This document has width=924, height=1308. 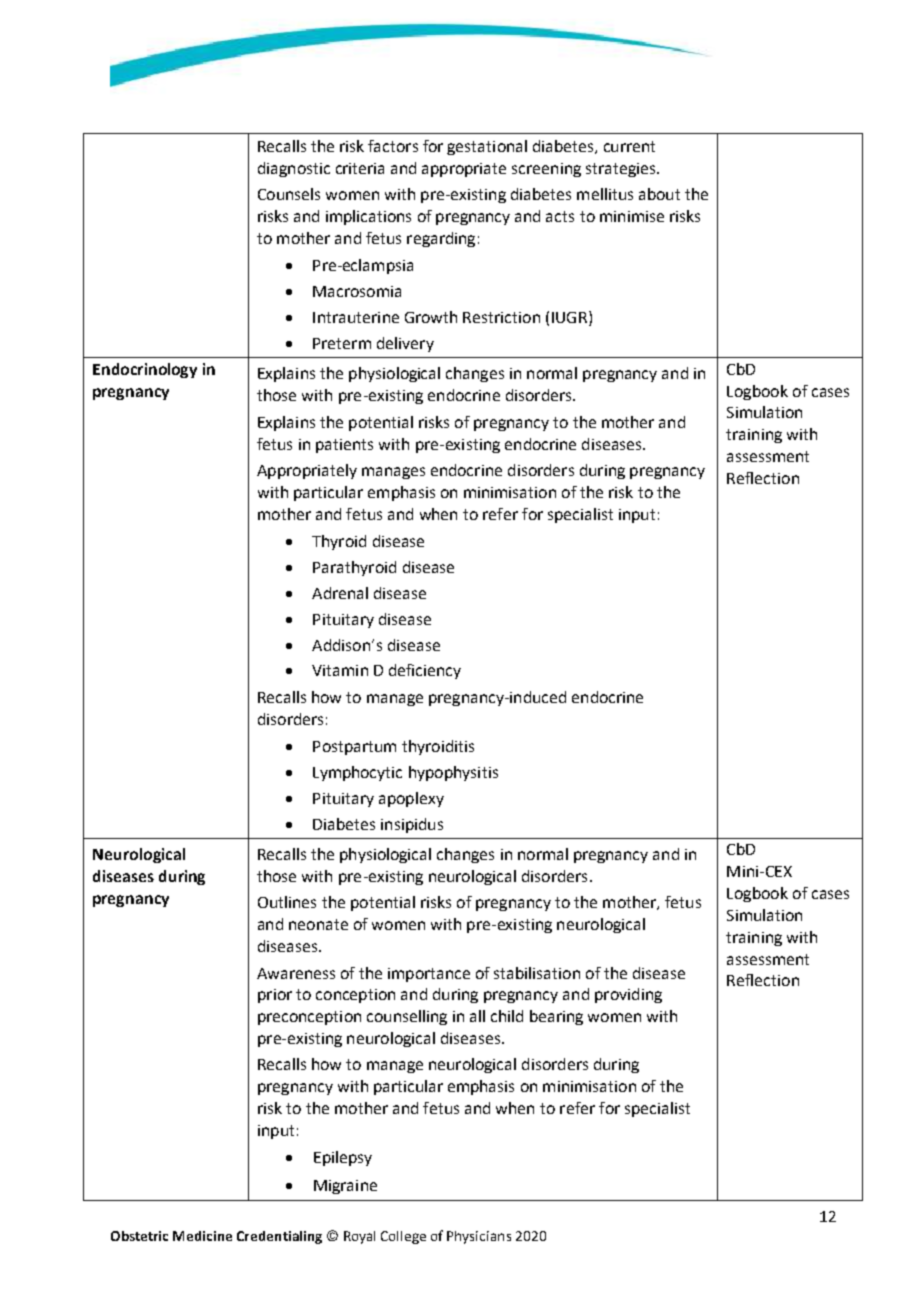 I want to click on Vitamin, so click(x=340, y=670).
